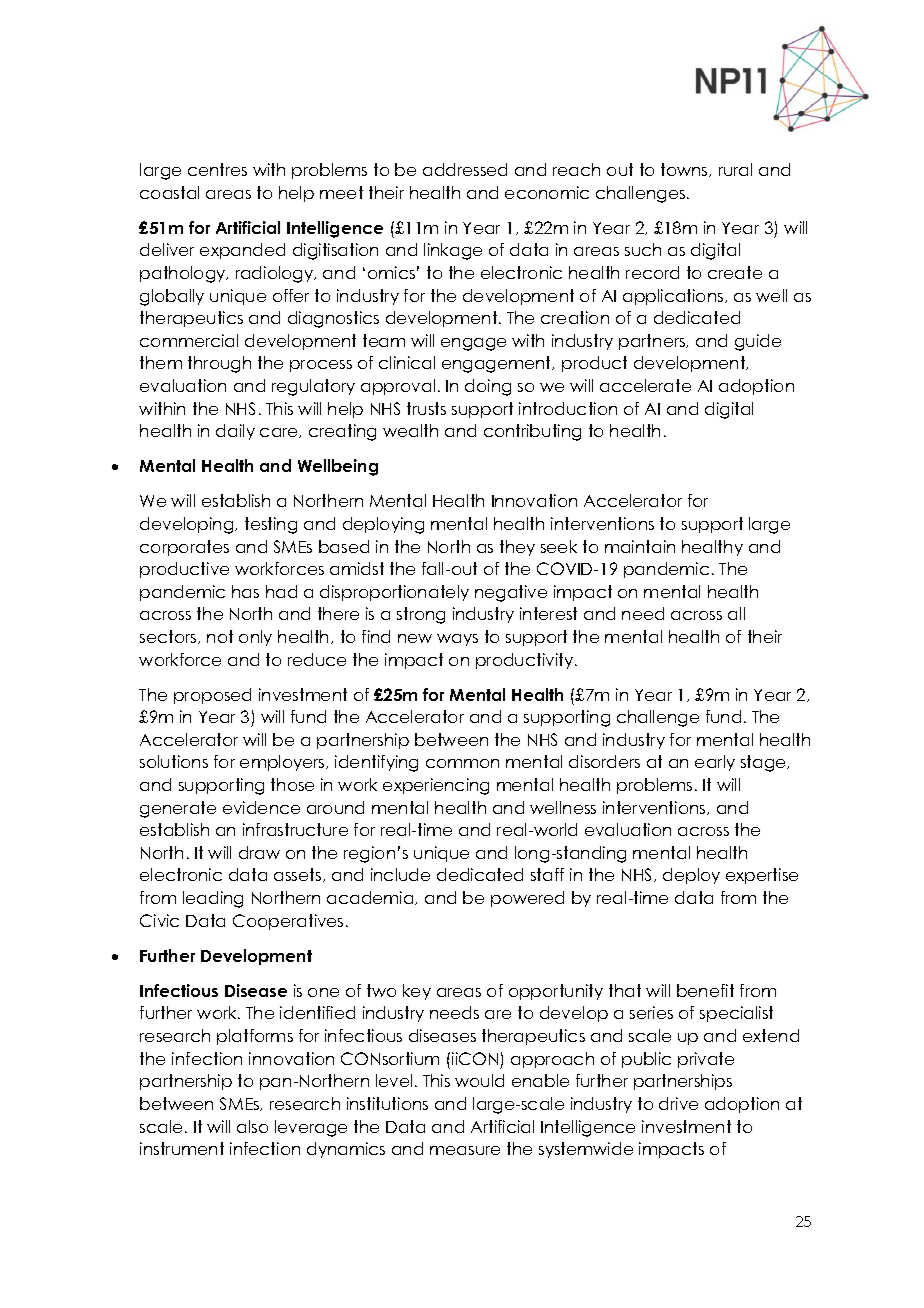 The width and height of the document is (924, 1308). I want to click on experiencing, so click(436, 786).
